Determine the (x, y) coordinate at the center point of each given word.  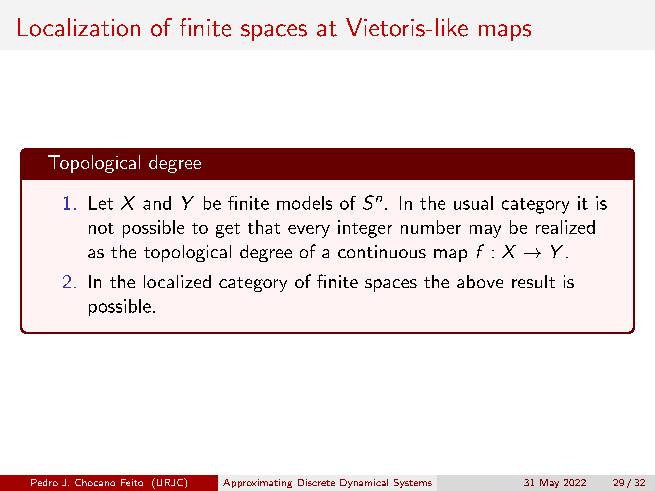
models (304, 203)
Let (101, 203)
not (101, 228)
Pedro (44, 482)
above (480, 281)
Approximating (257, 483)
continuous (382, 251)
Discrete (316, 482)
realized (565, 227)
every (309, 231)
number (431, 227)
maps (505, 32)
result (533, 281)
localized (177, 281)
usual (473, 203)
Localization (79, 27)
